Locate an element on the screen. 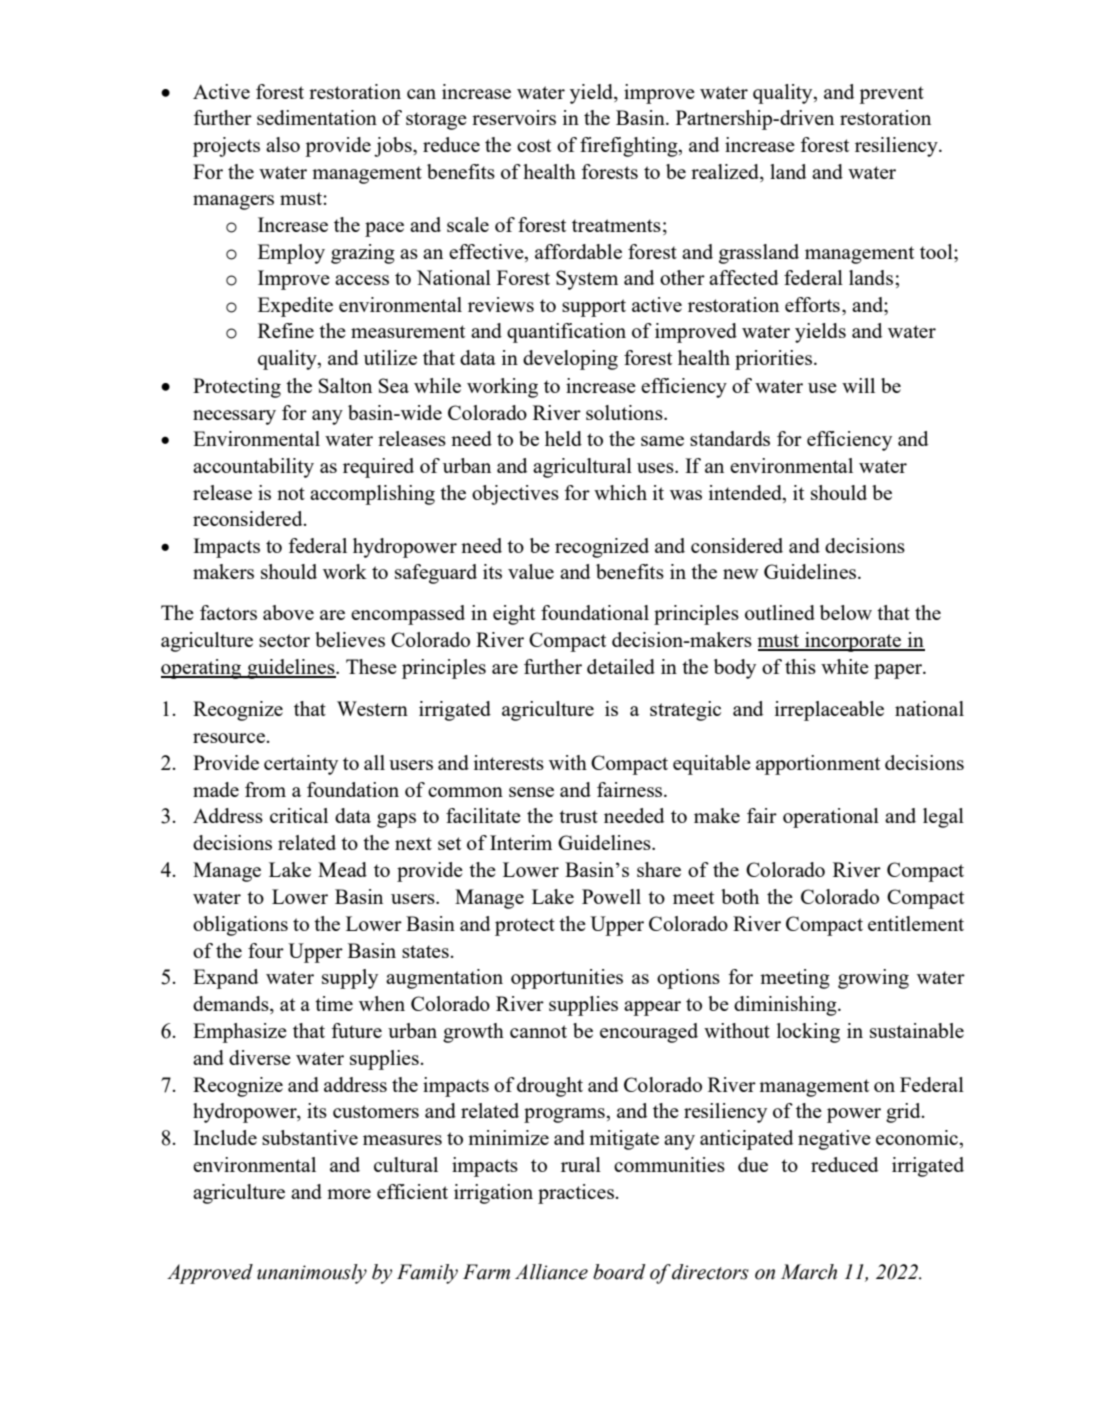 This screenshot has height=1416, width=1094. Alliance is located at coordinates (551, 1272).
